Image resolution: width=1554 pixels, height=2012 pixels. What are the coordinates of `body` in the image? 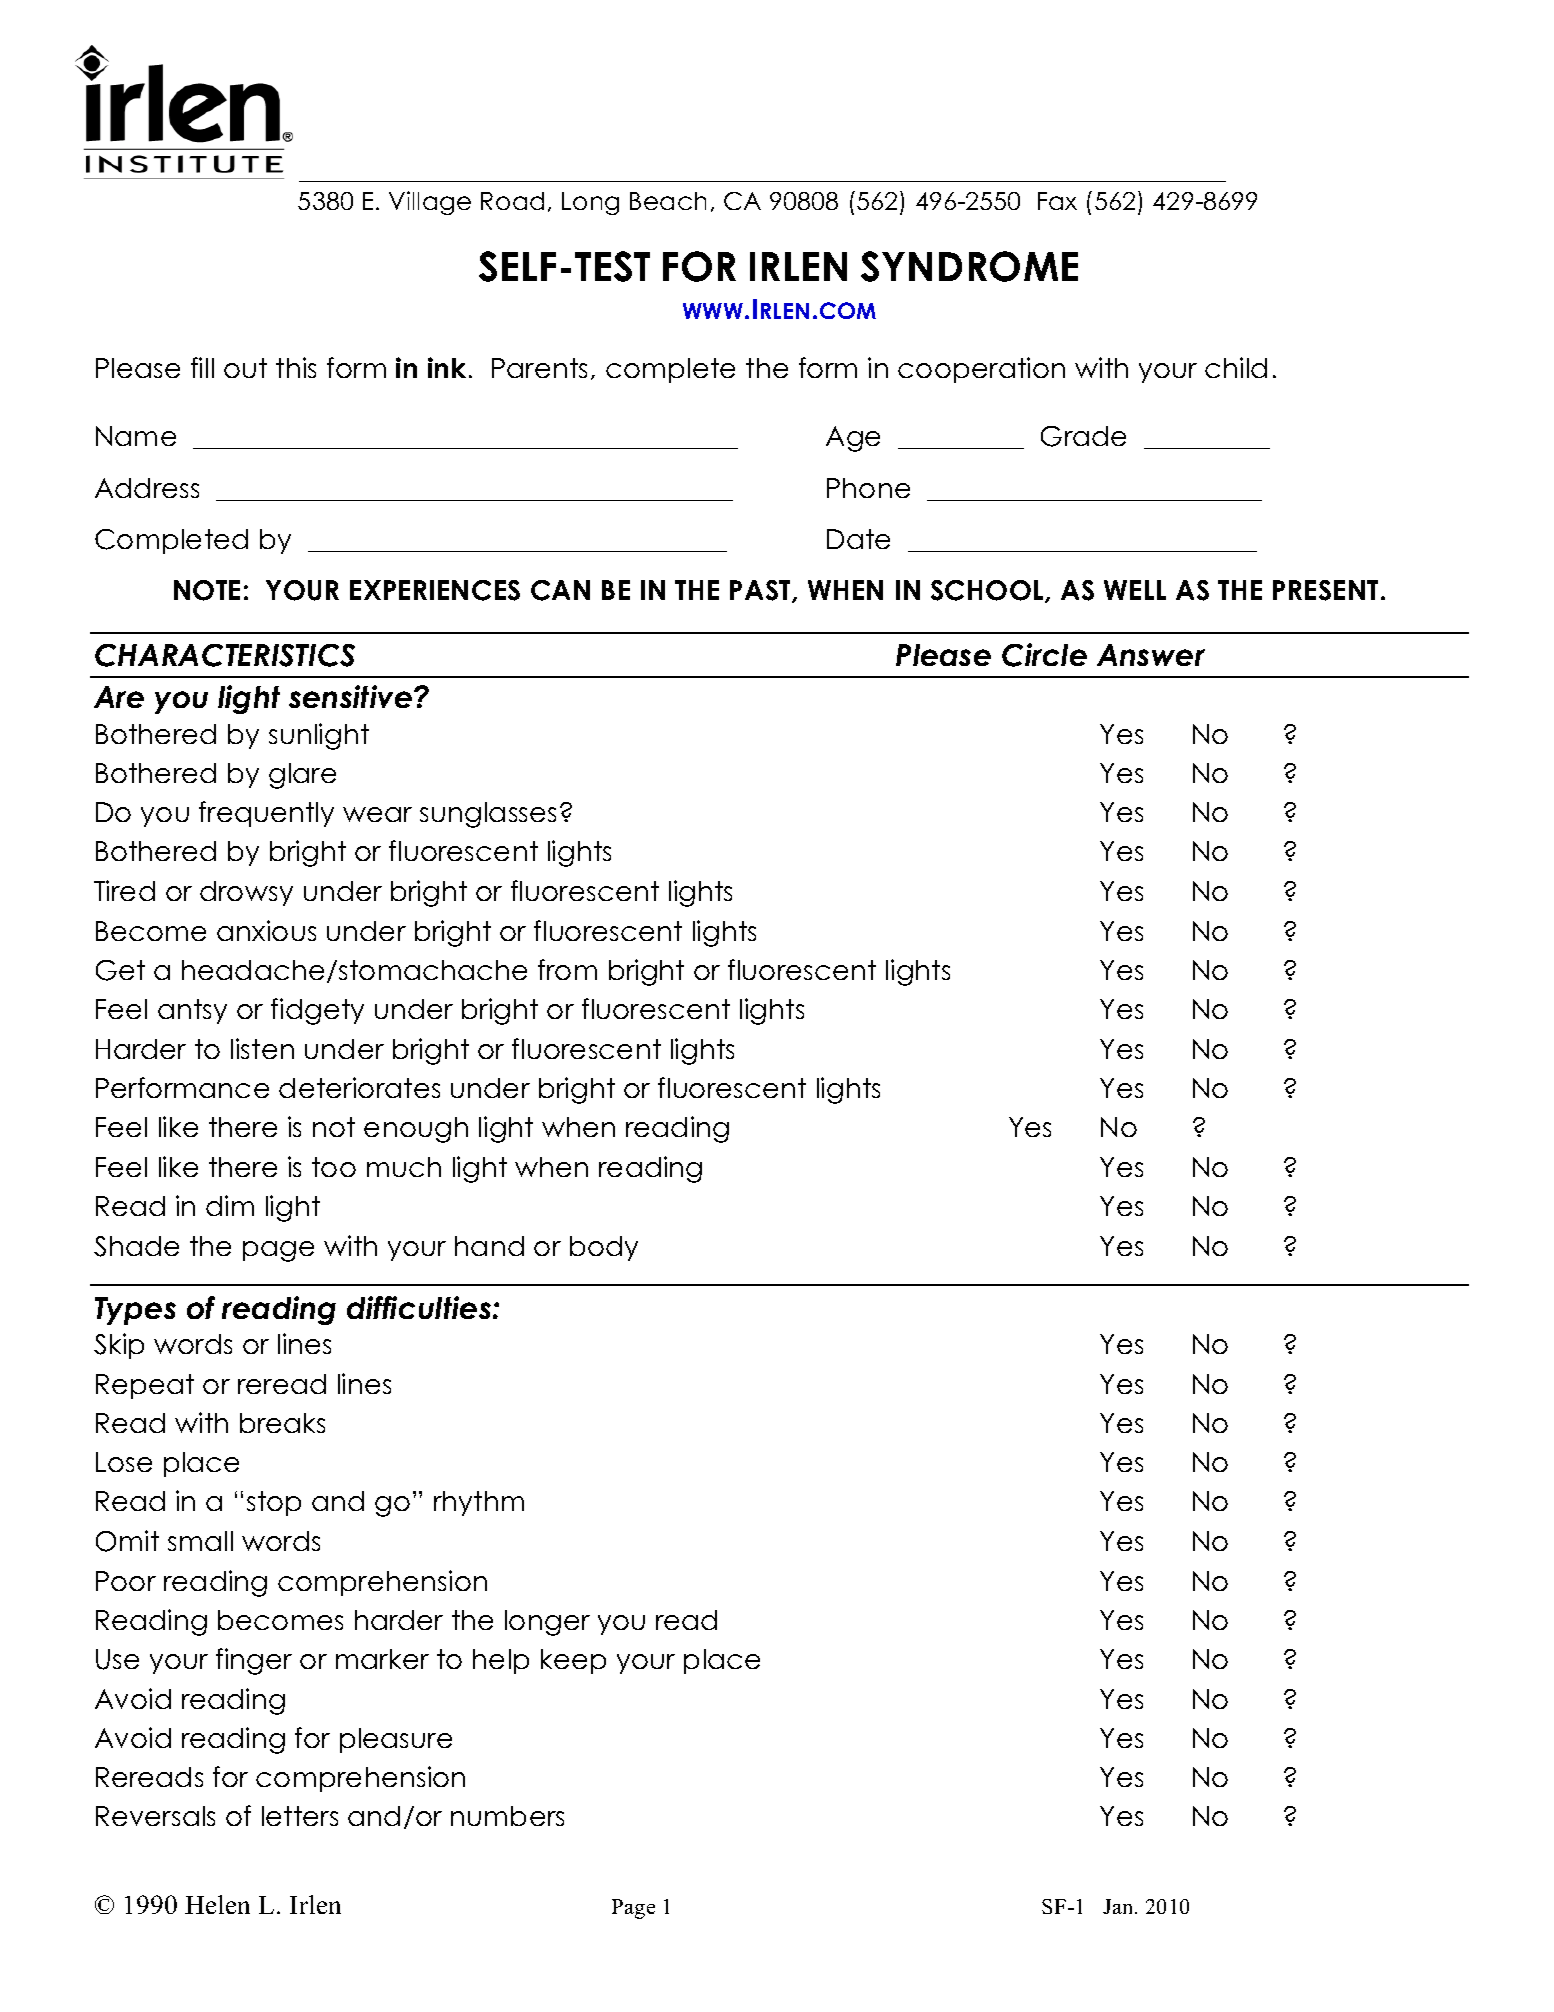 It's located at (604, 1248).
